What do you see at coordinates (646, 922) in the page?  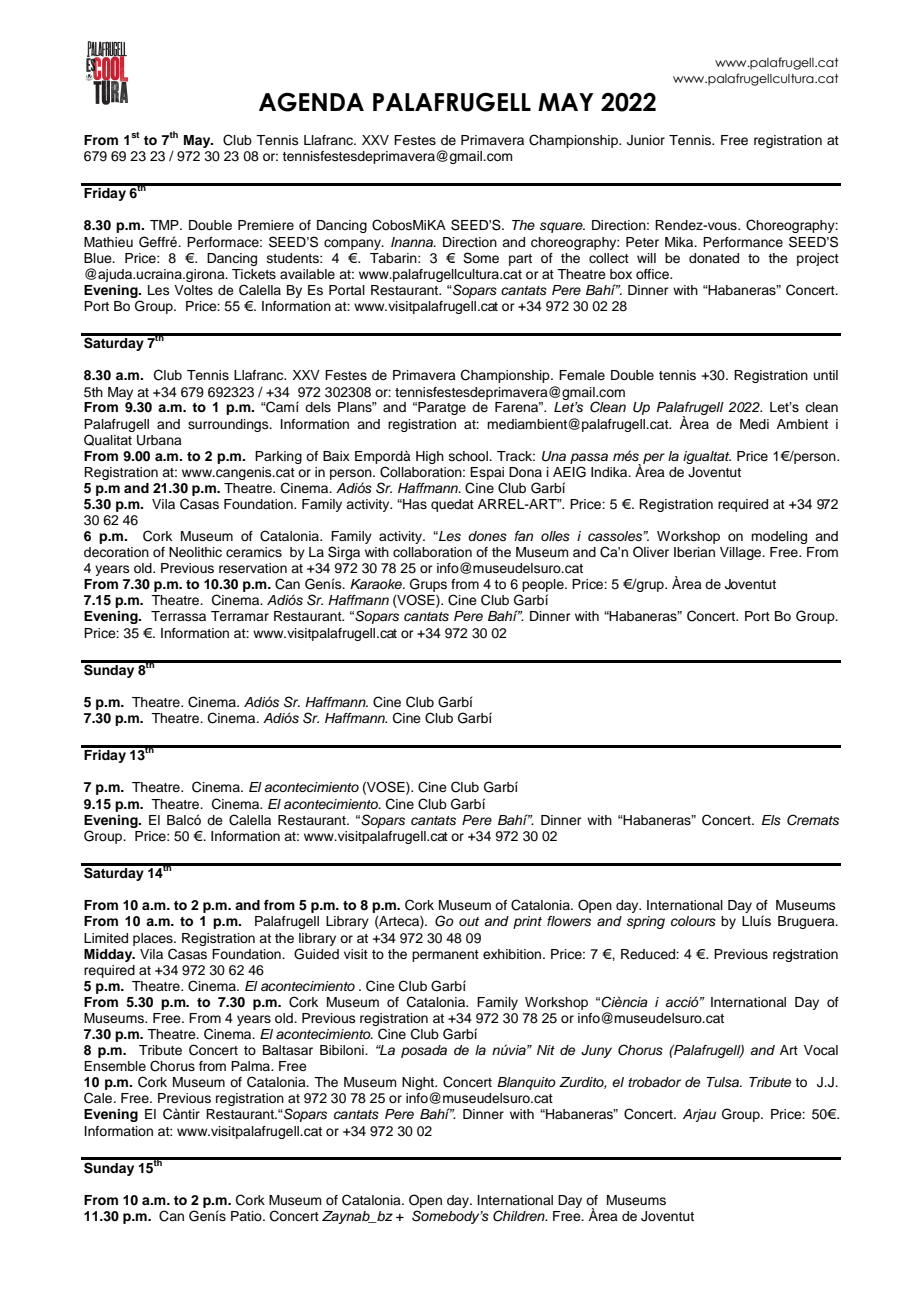 I see `spring` at bounding box center [646, 922].
